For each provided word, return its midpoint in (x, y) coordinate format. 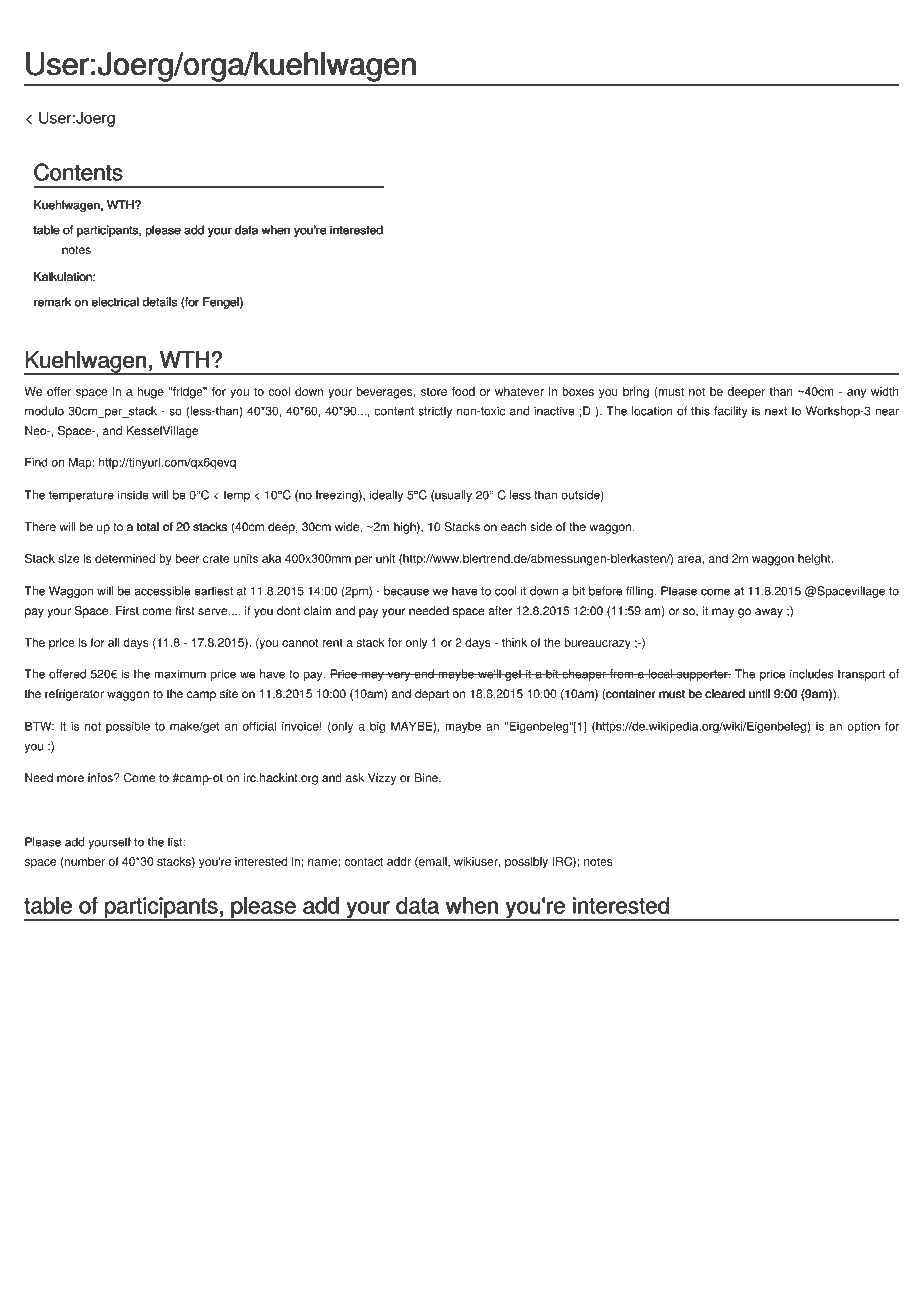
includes (812, 674)
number (84, 861)
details (160, 302)
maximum (180, 674)
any (856, 394)
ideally (386, 496)
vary (399, 676)
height (815, 560)
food (463, 391)
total (147, 527)
